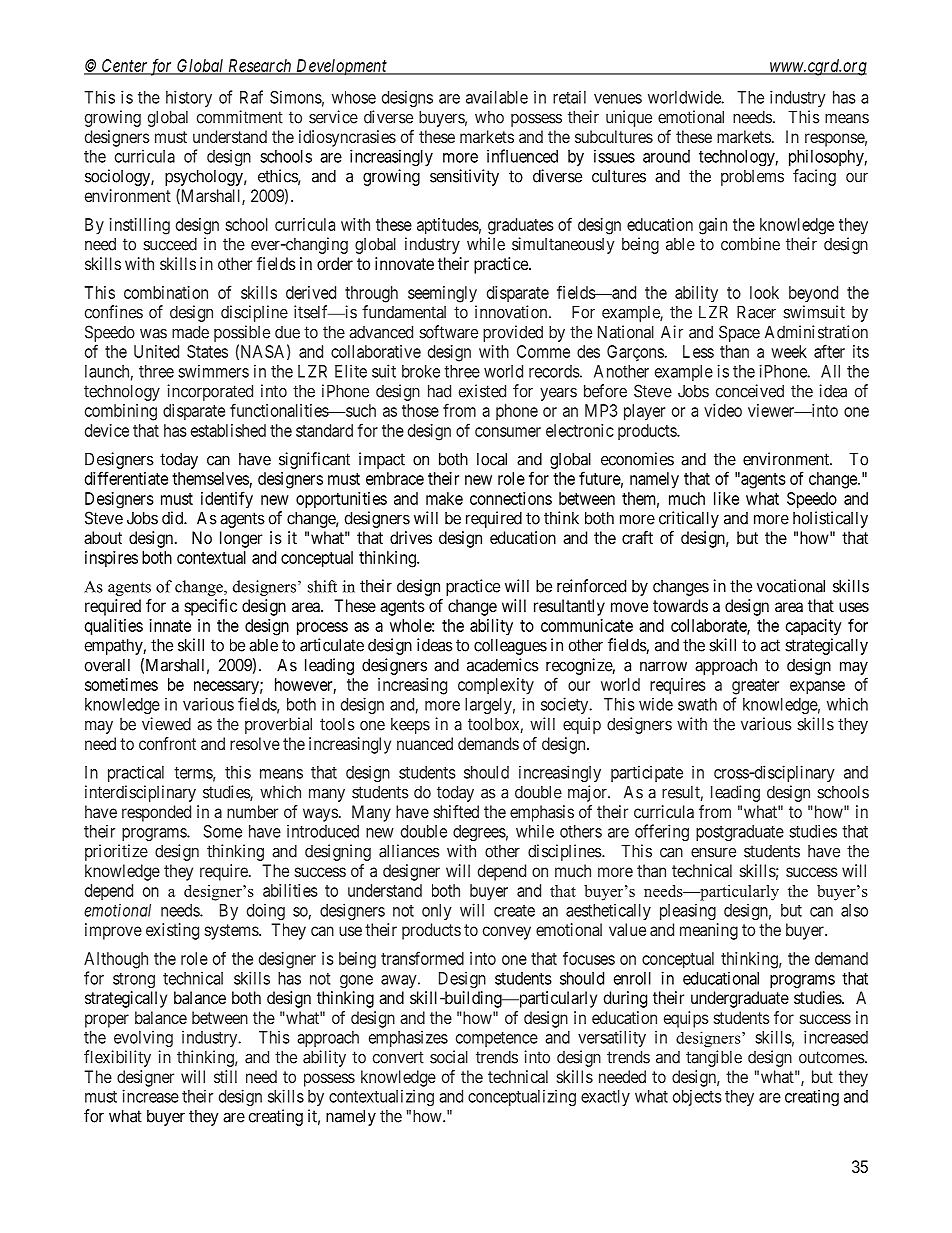  Describe the element at coordinates (411, 537) in the screenshot. I see `drives` at that location.
